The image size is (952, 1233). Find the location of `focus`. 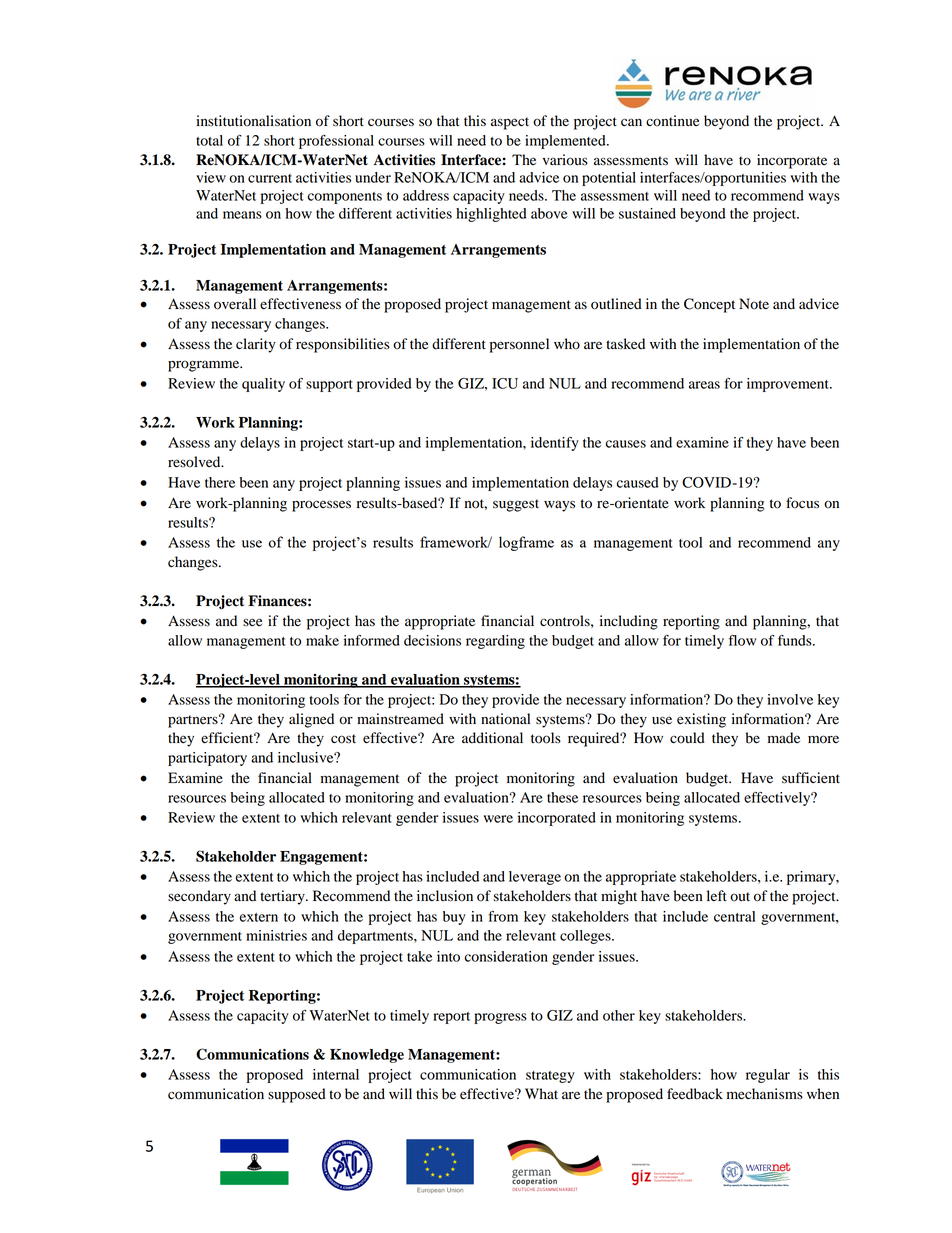

focus is located at coordinates (802, 503).
